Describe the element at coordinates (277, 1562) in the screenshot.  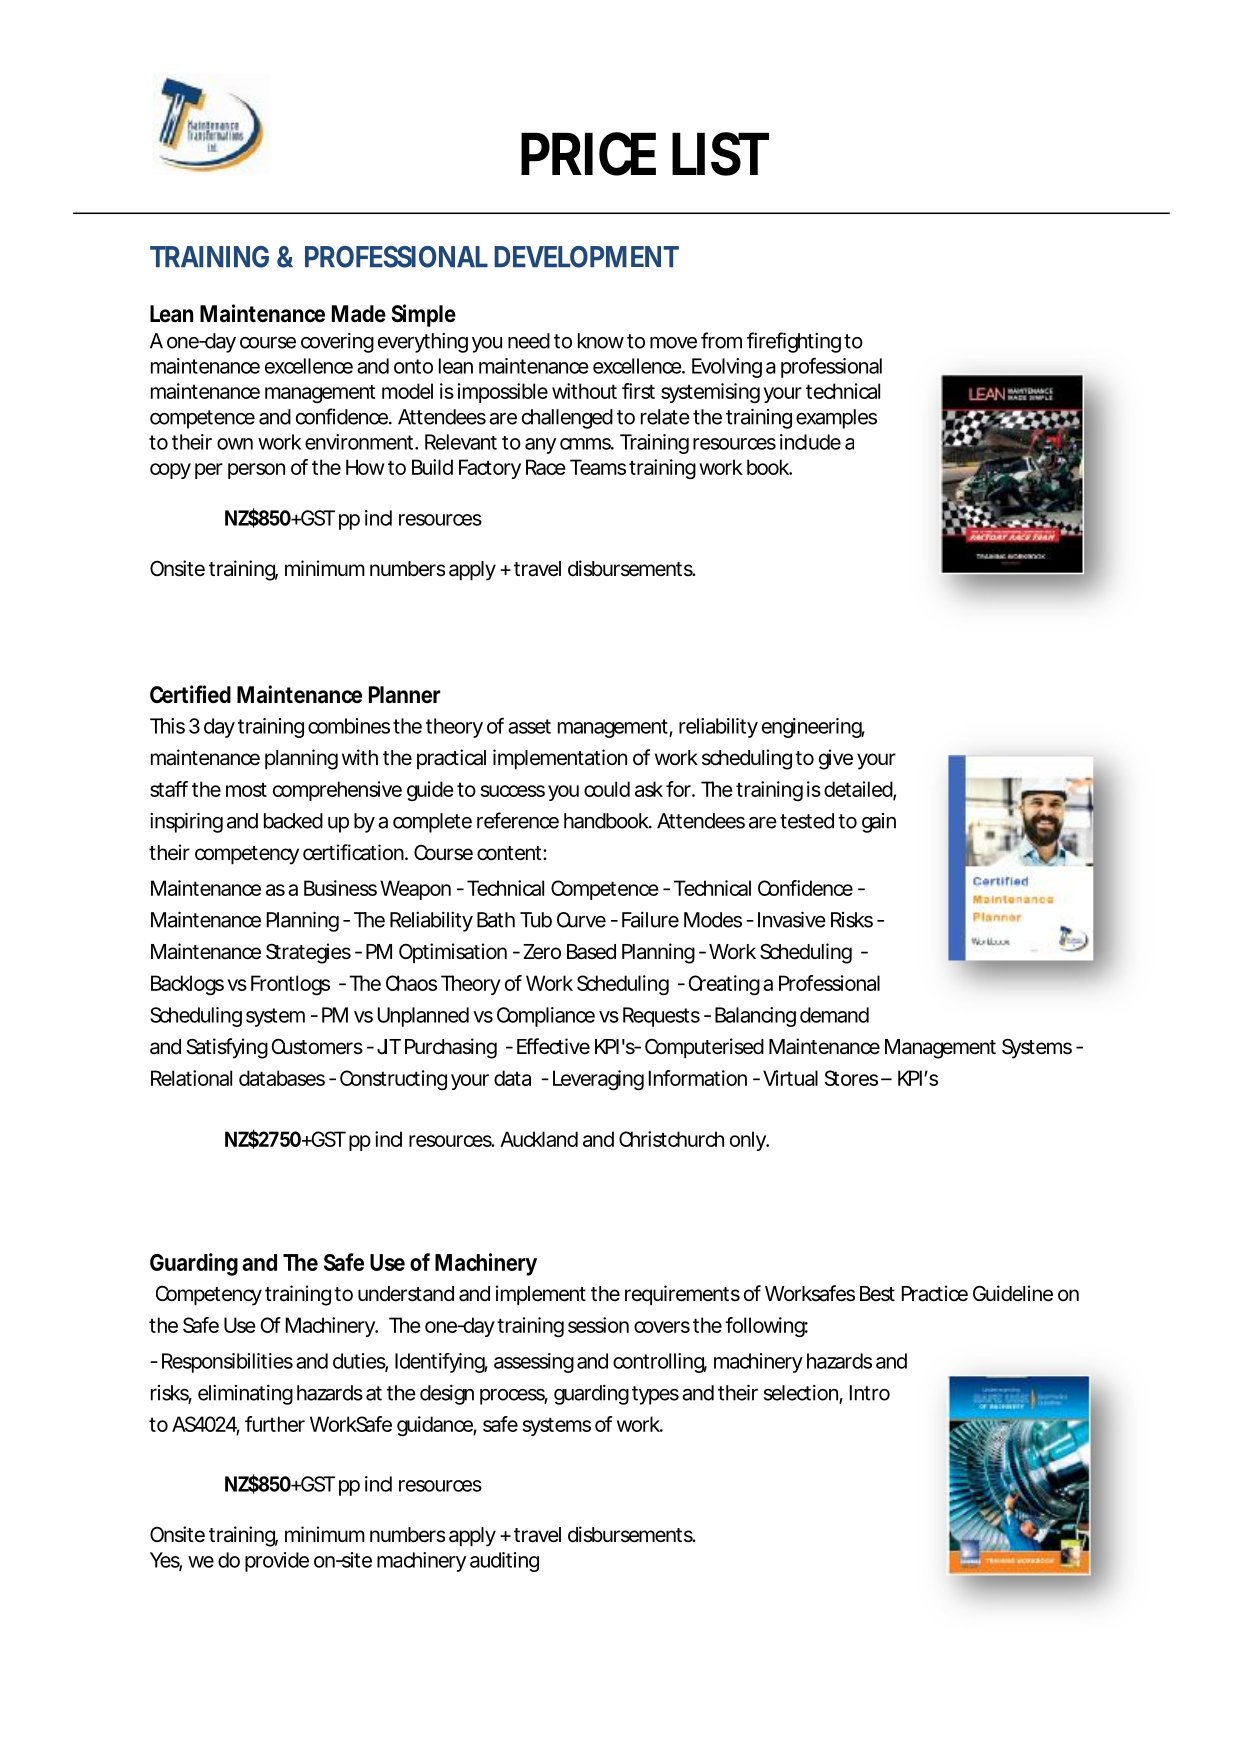
I see `provide` at that location.
